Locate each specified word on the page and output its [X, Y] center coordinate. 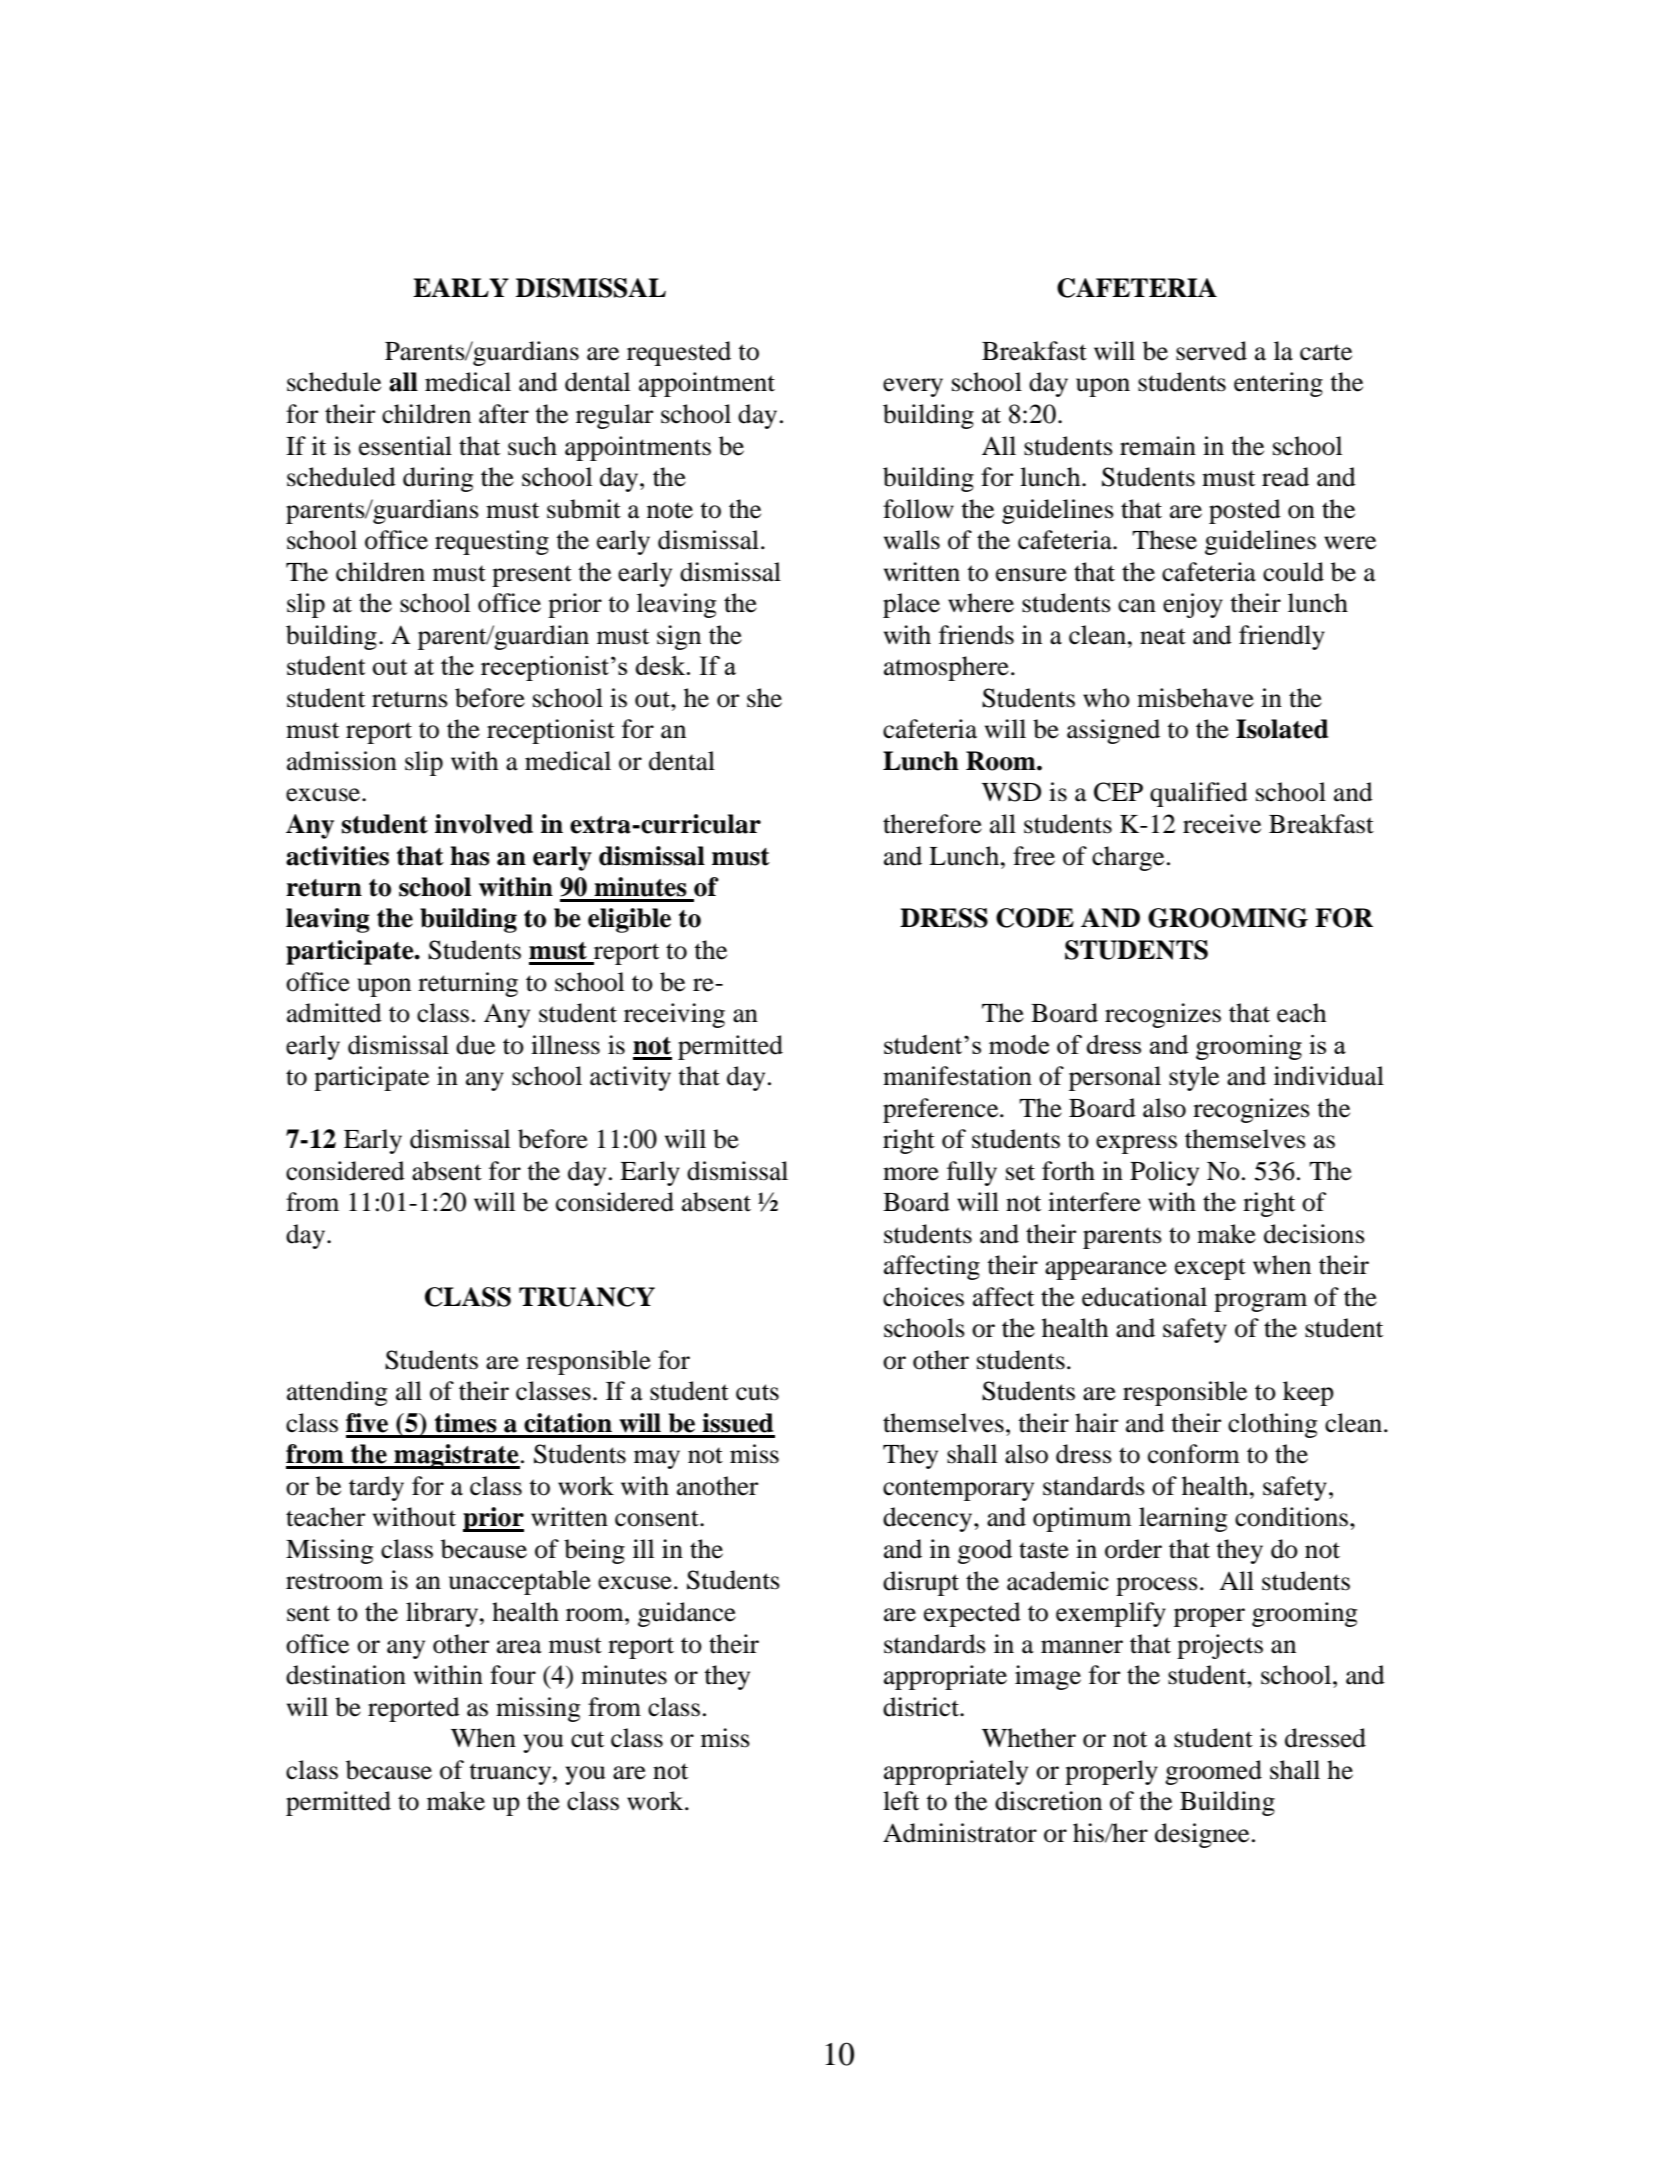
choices [923, 1297]
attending [337, 1393]
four [513, 1675]
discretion [1048, 1801]
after [504, 414]
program [1260, 1302]
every [913, 387]
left [901, 1801]
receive [1222, 824]
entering [1278, 384]
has [470, 856]
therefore [932, 824]
